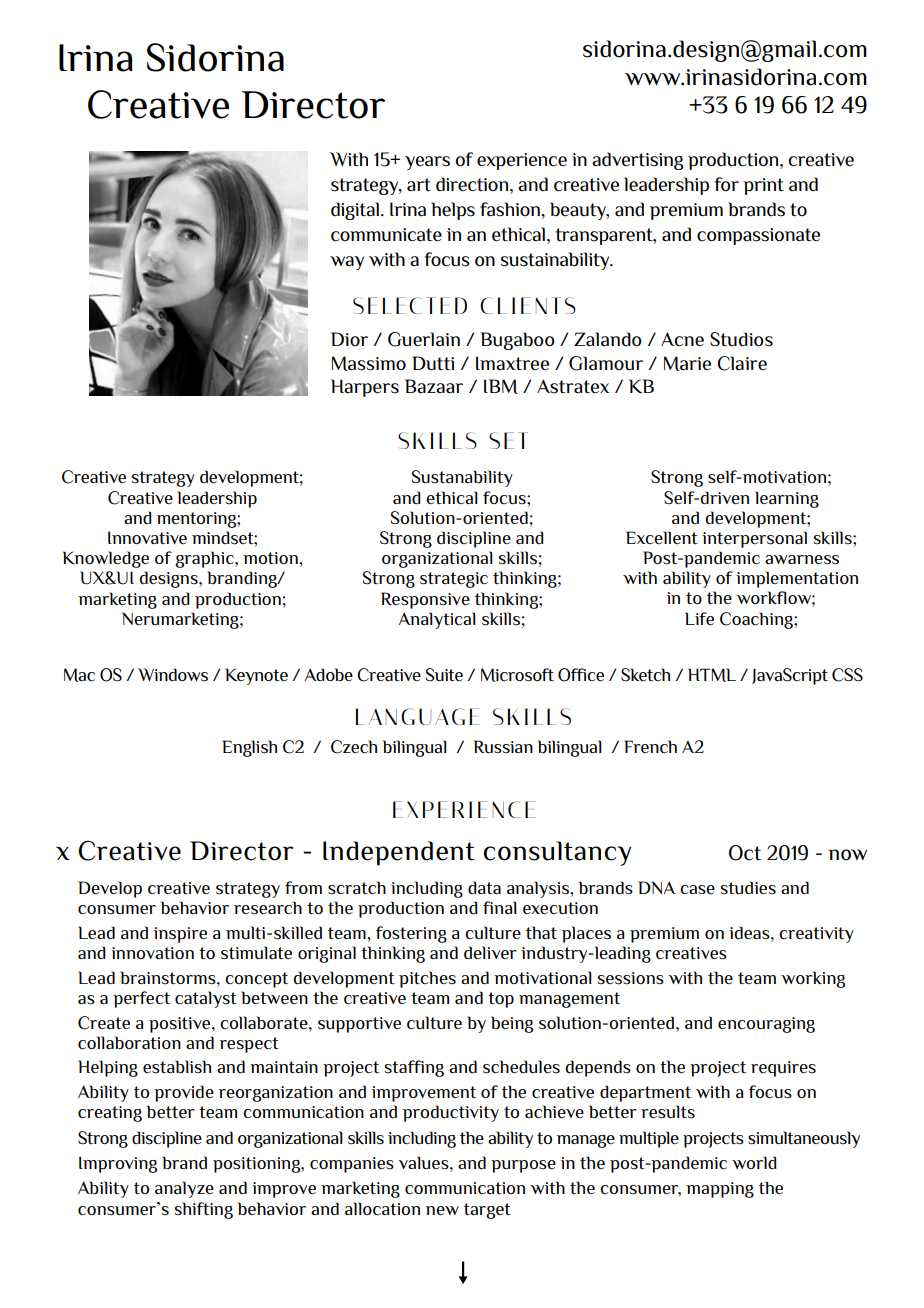 This screenshot has height=1308, width=924. I want to click on strategic, so click(454, 580).
